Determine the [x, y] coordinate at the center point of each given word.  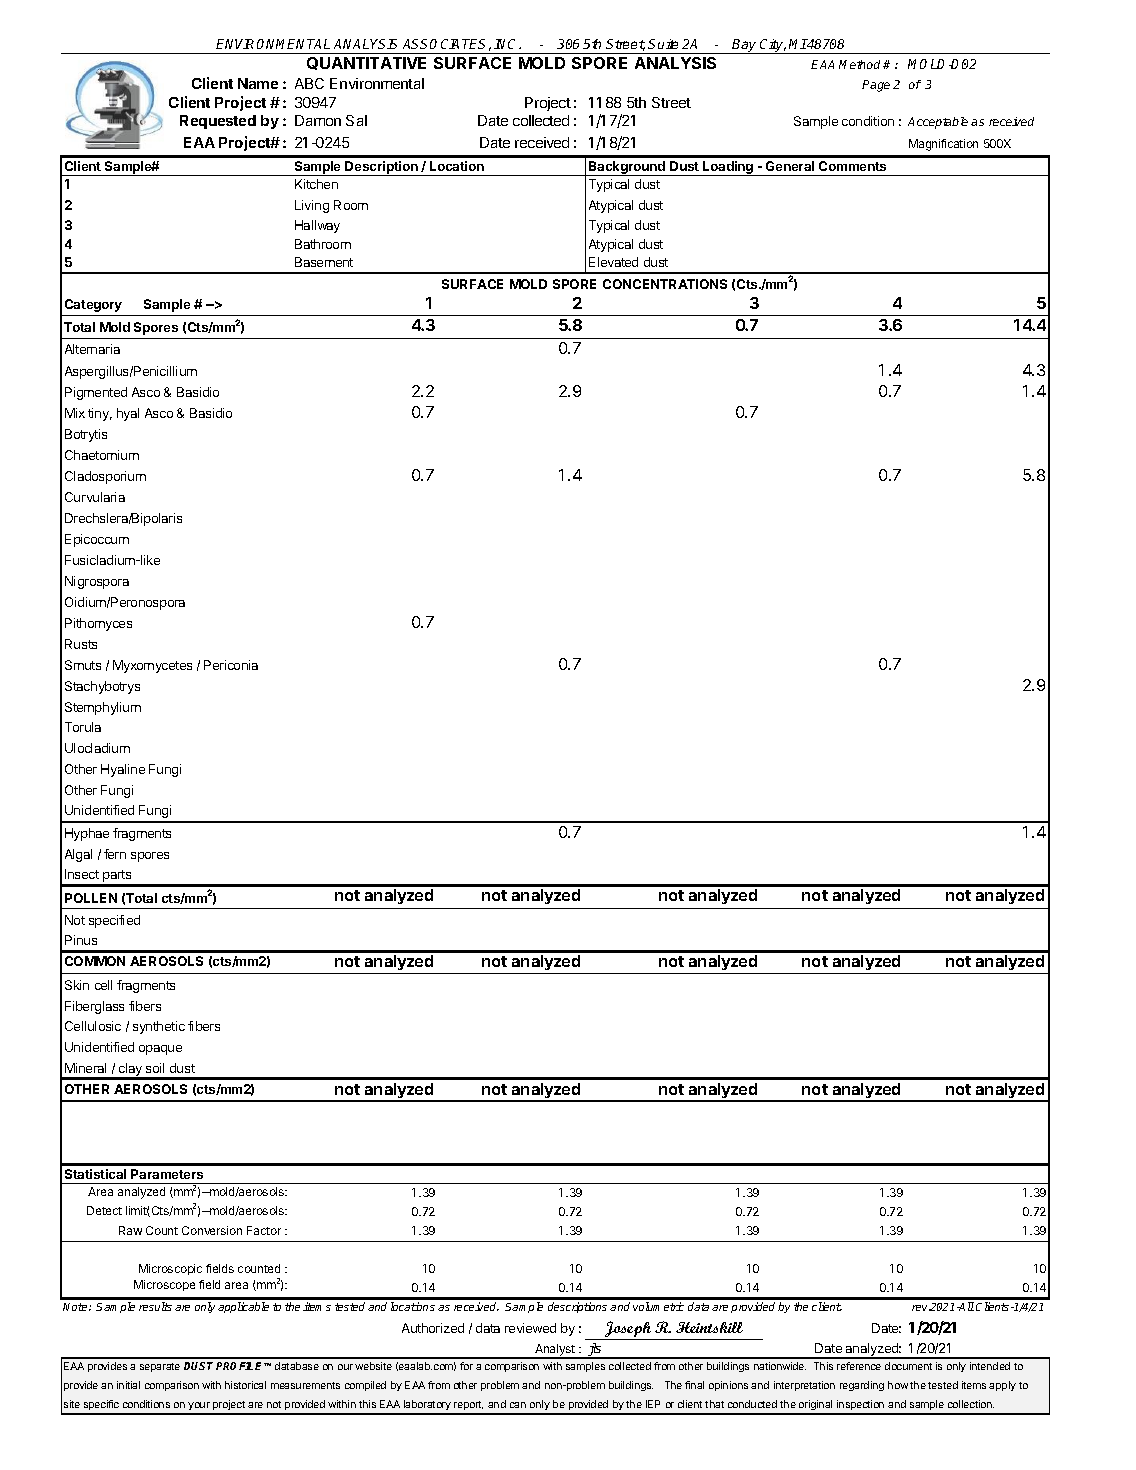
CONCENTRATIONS [665, 284]
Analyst [555, 1351]
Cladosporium [105, 477]
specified [114, 921]
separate [160, 1367]
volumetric [658, 1306]
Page [876, 86]
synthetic [159, 1027]
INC [507, 44]
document [908, 1366]
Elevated [613, 262]
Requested [218, 122]
